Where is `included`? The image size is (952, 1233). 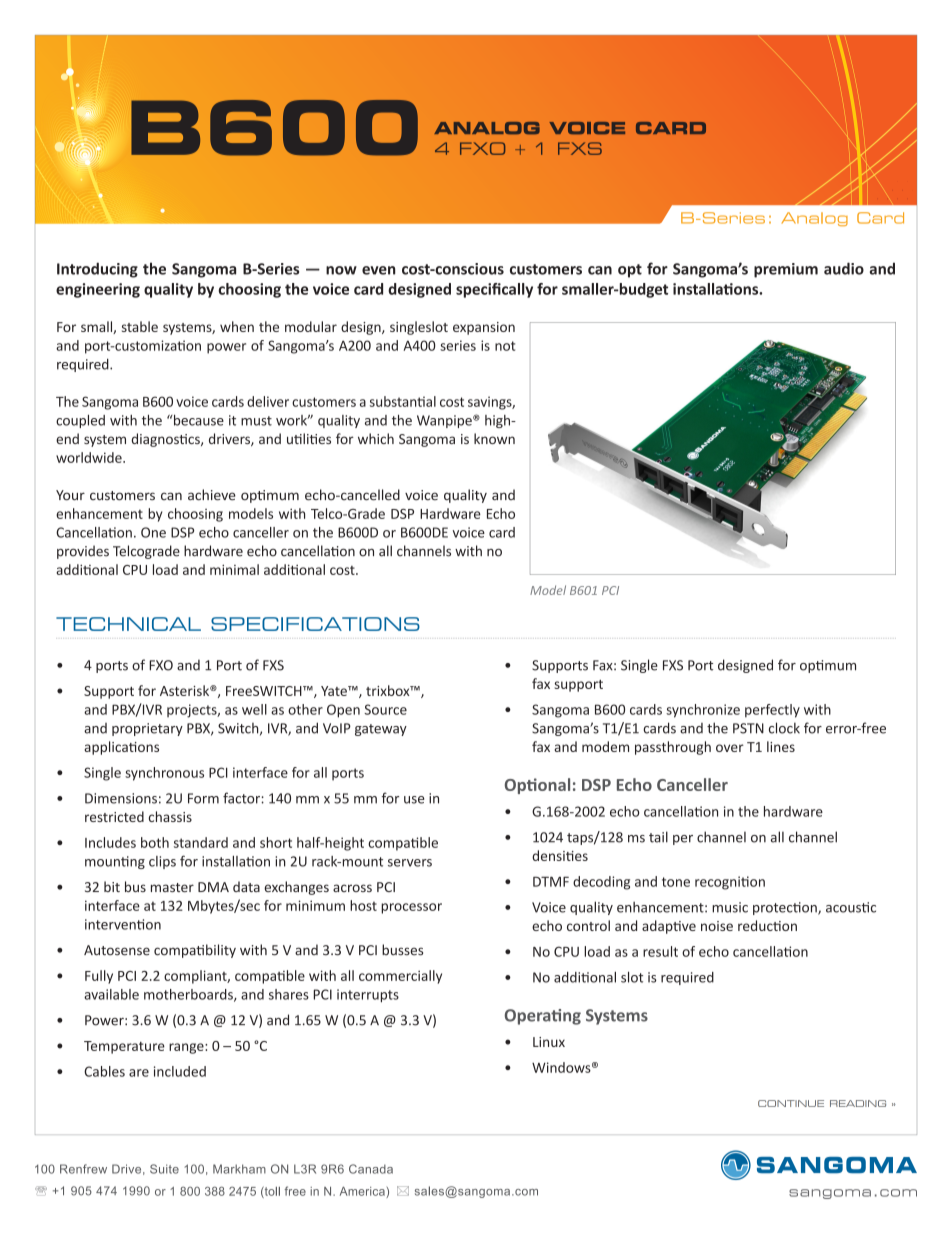
included is located at coordinates (180, 1071).
